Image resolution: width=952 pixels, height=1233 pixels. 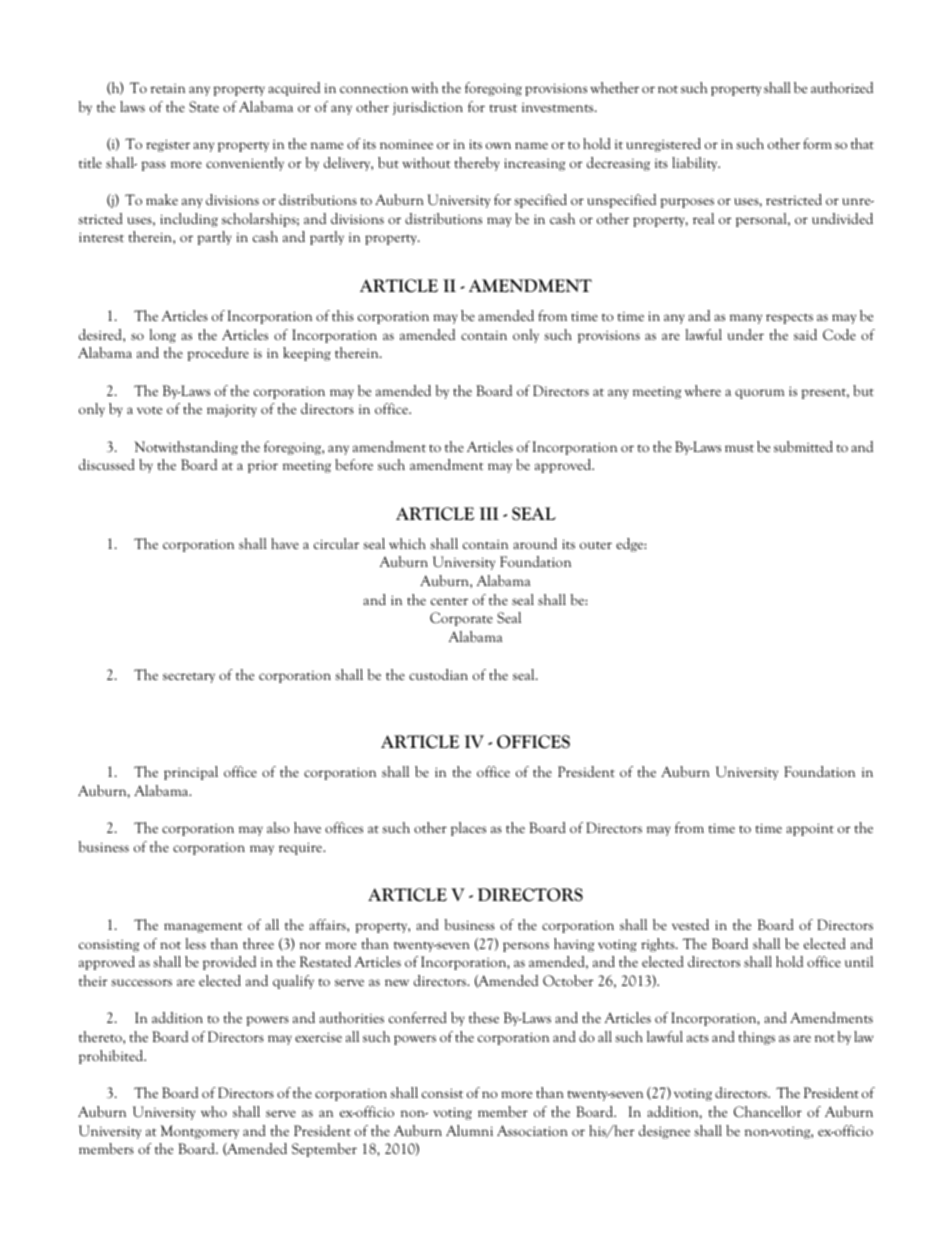 What do you see at coordinates (469, 1130) in the document?
I see `Alumni` at bounding box center [469, 1130].
